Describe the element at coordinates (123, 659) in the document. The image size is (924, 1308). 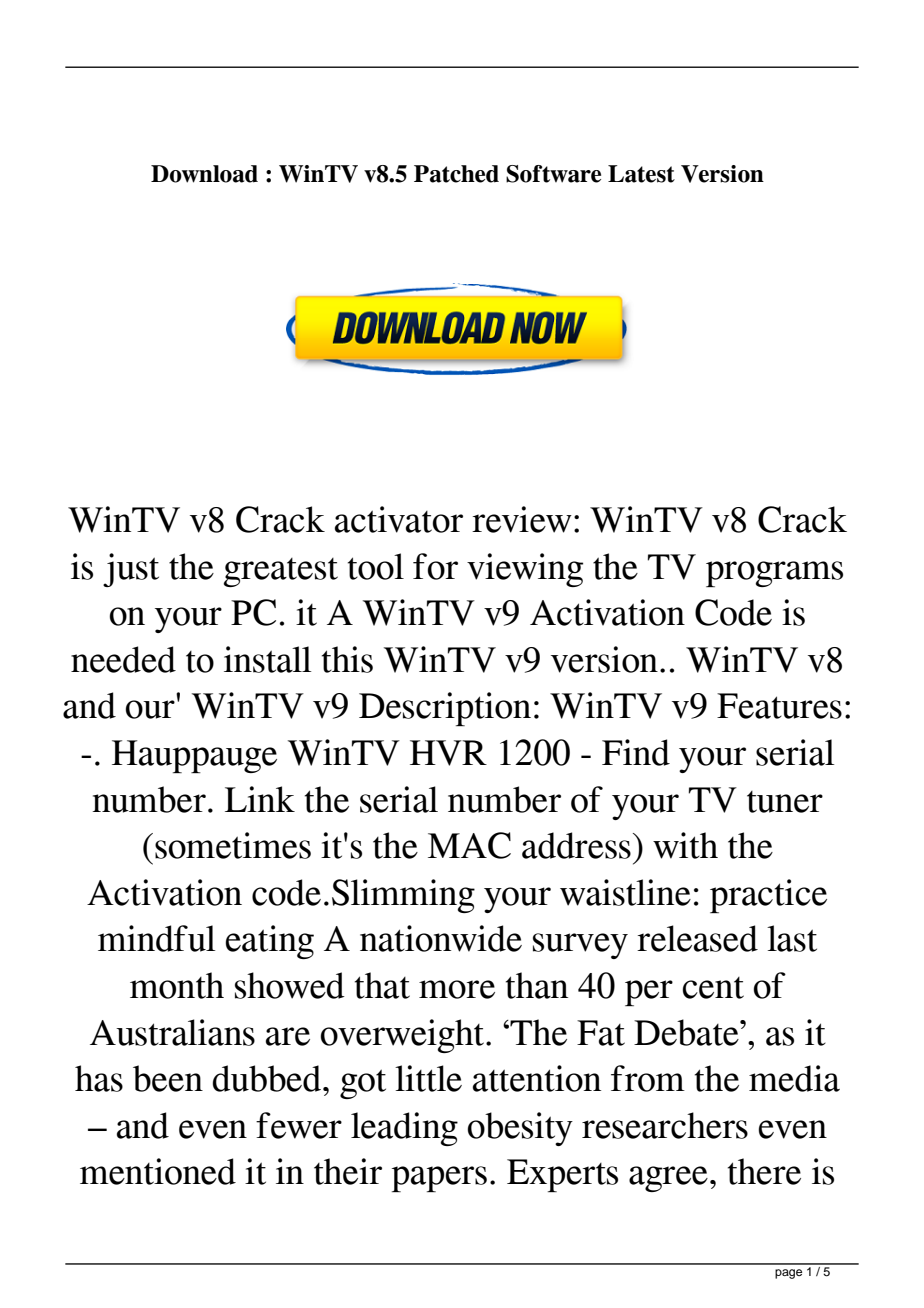
I see `needed` at that location.
